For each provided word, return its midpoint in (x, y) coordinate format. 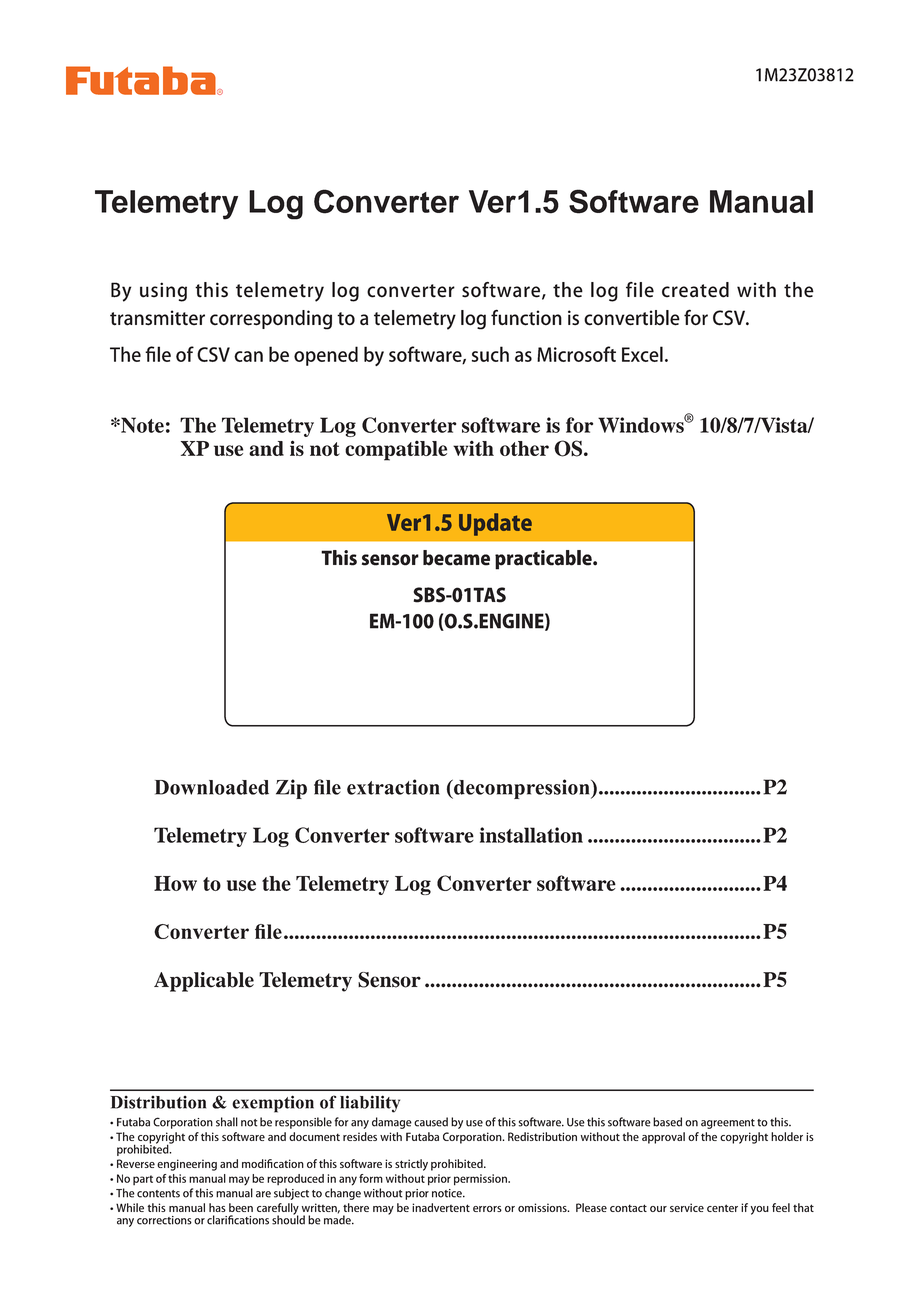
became (456, 558)
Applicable (204, 982)
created (695, 290)
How (175, 883)
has (217, 1207)
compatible (396, 450)
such (490, 354)
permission (482, 1180)
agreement (728, 1124)
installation (531, 835)
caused (431, 1122)
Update (495, 524)
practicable (544, 560)
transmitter (157, 318)
